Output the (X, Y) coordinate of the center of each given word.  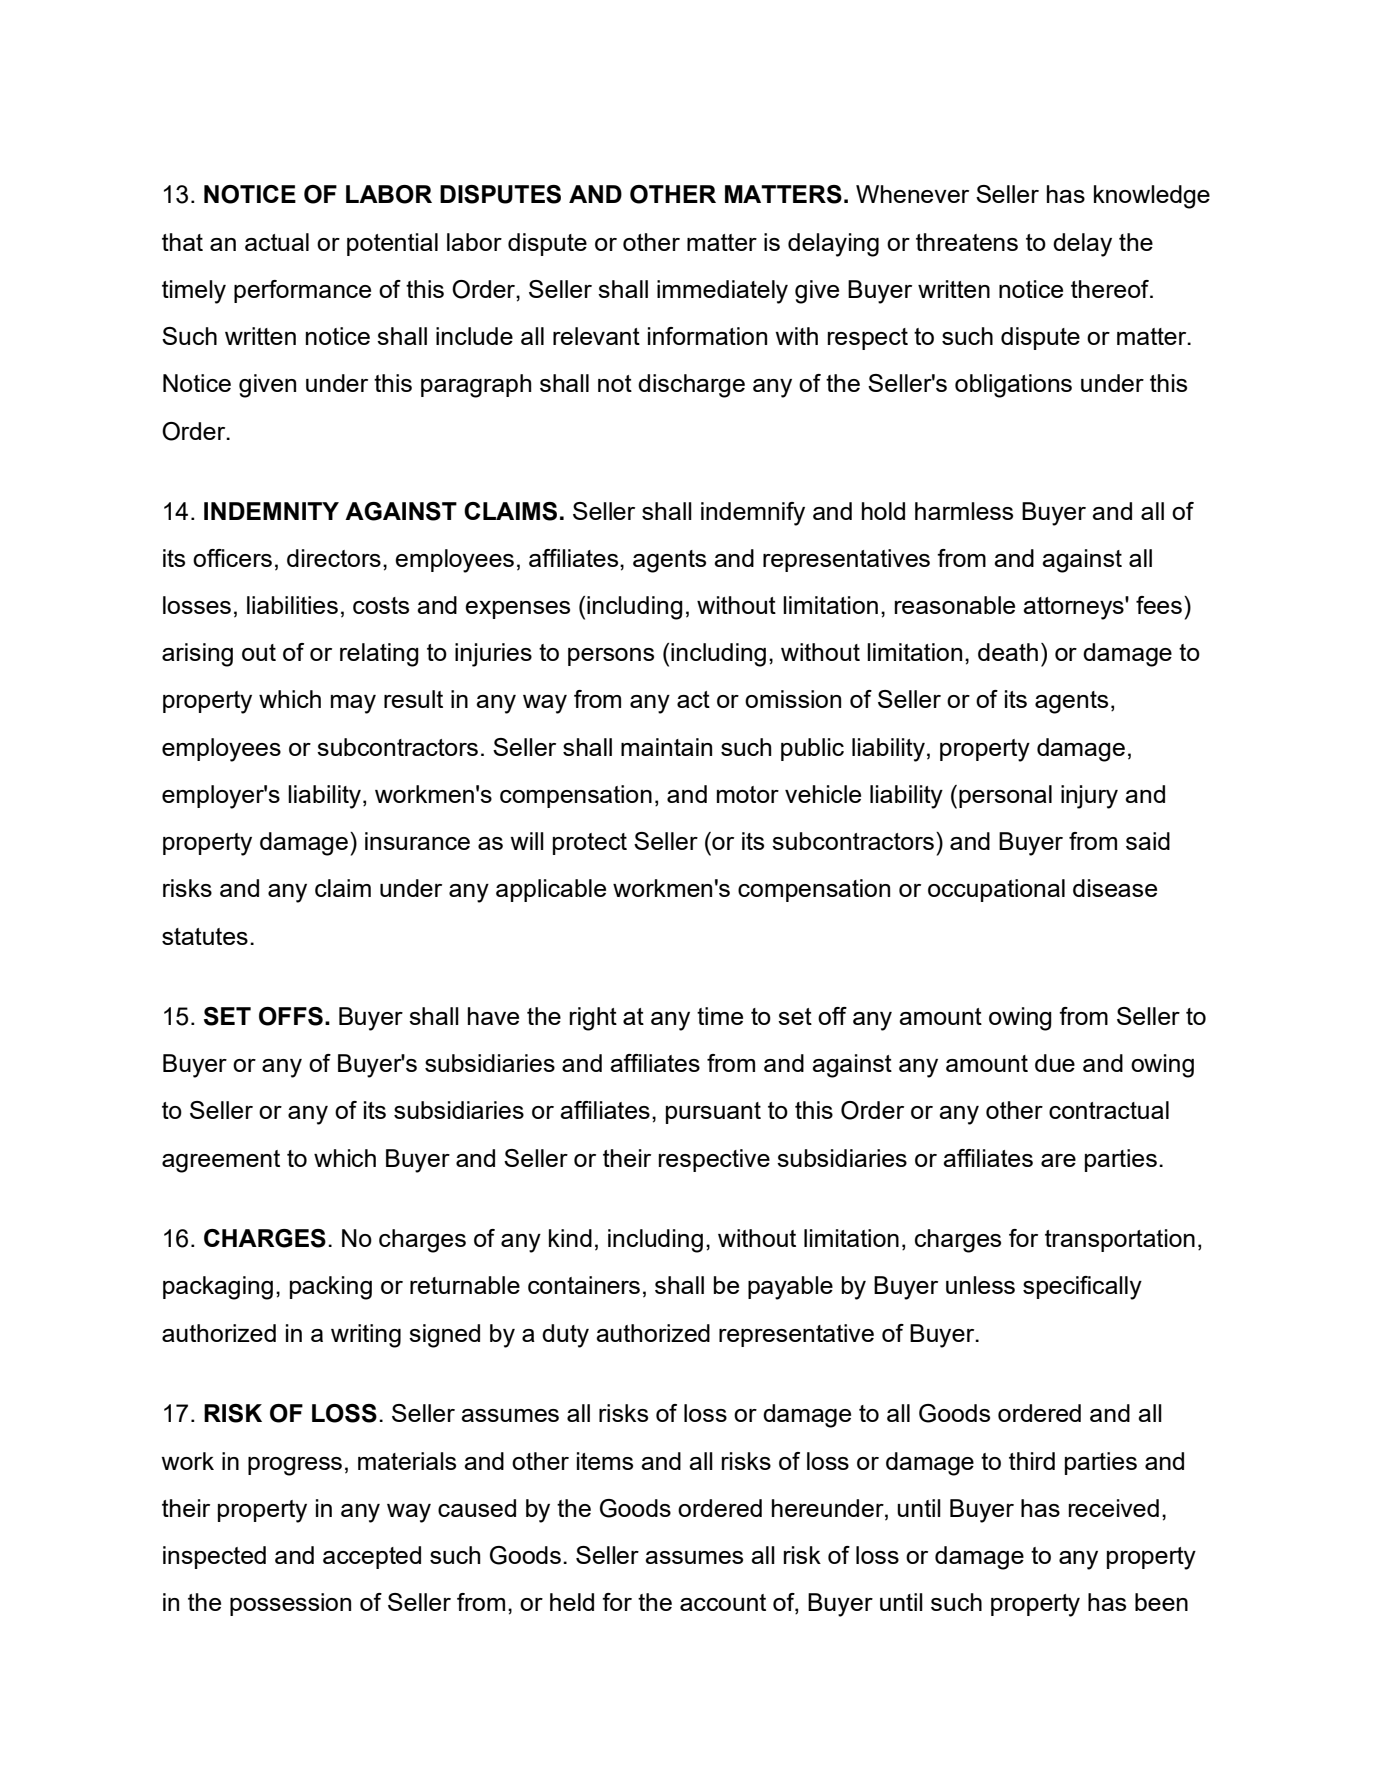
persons (611, 657)
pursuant (713, 1113)
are (1058, 1160)
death (1008, 652)
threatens (967, 242)
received (1114, 1508)
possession (290, 1604)
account (723, 1602)
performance (302, 291)
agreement (221, 1161)
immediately (722, 292)
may (353, 704)
